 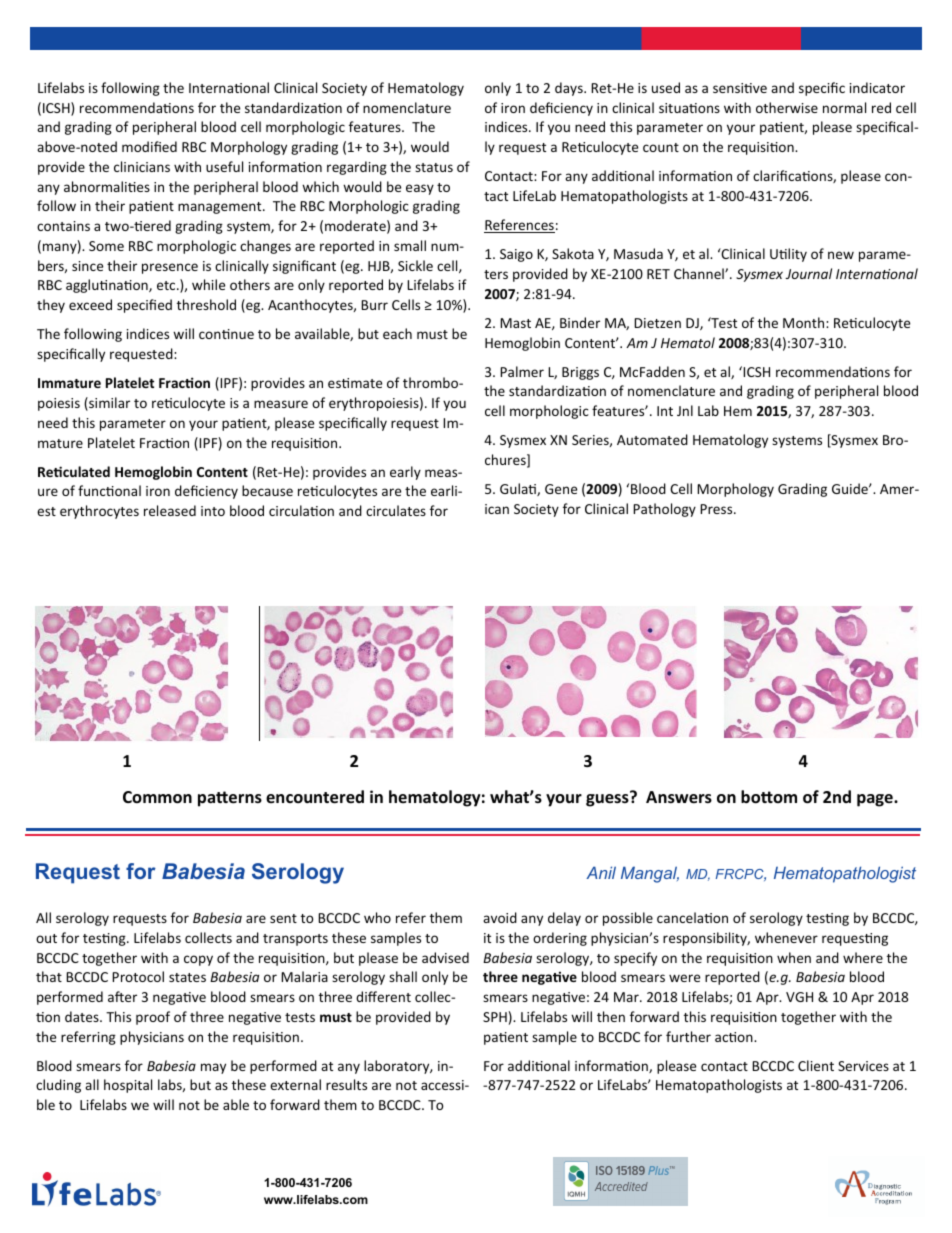 What do you see at coordinates (434, 167) in the screenshot?
I see `status` at bounding box center [434, 167].
